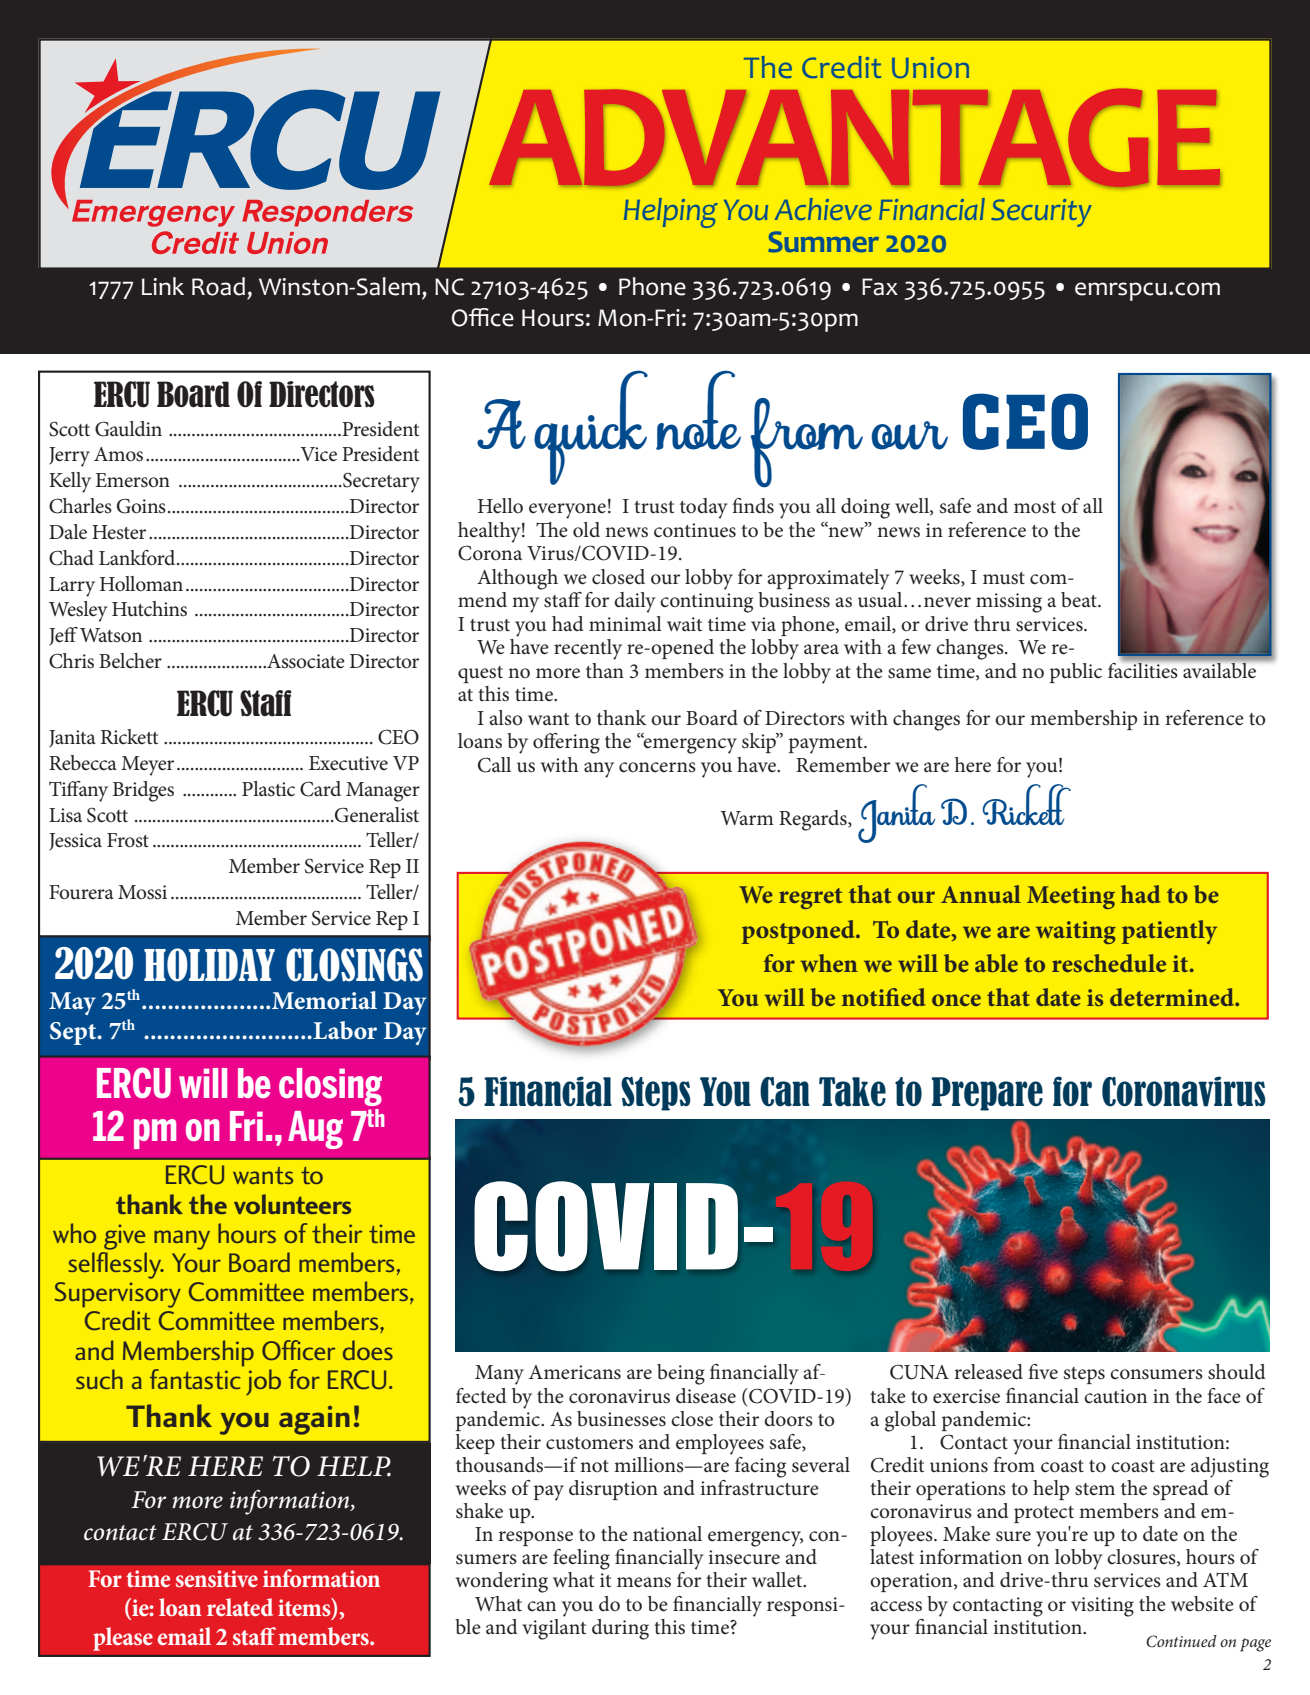 This page has width=1310, height=1695. What do you see at coordinates (829, 963) in the page?
I see `when` at bounding box center [829, 963].
